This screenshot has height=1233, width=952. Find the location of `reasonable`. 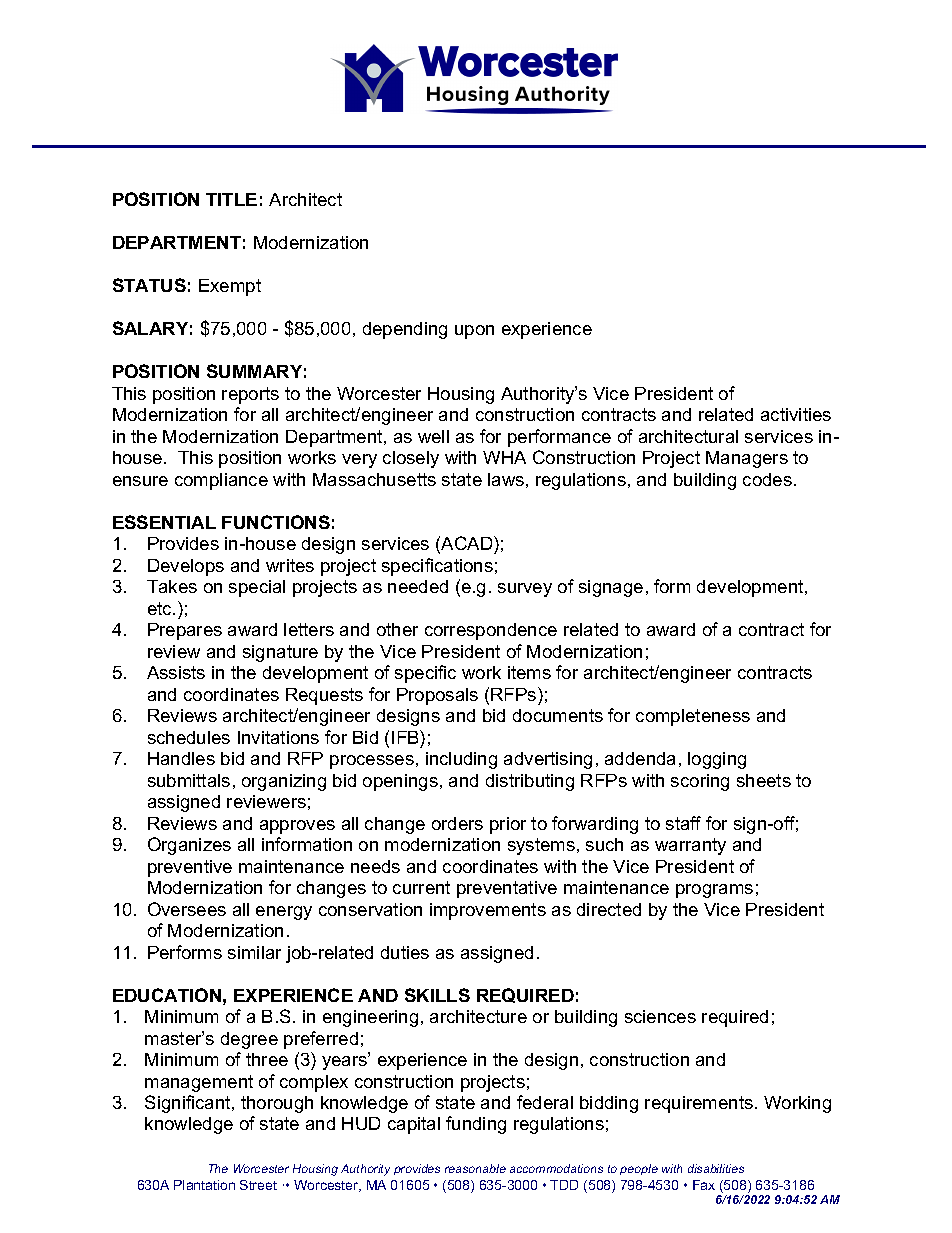

reasonable is located at coordinates (475, 1168).
